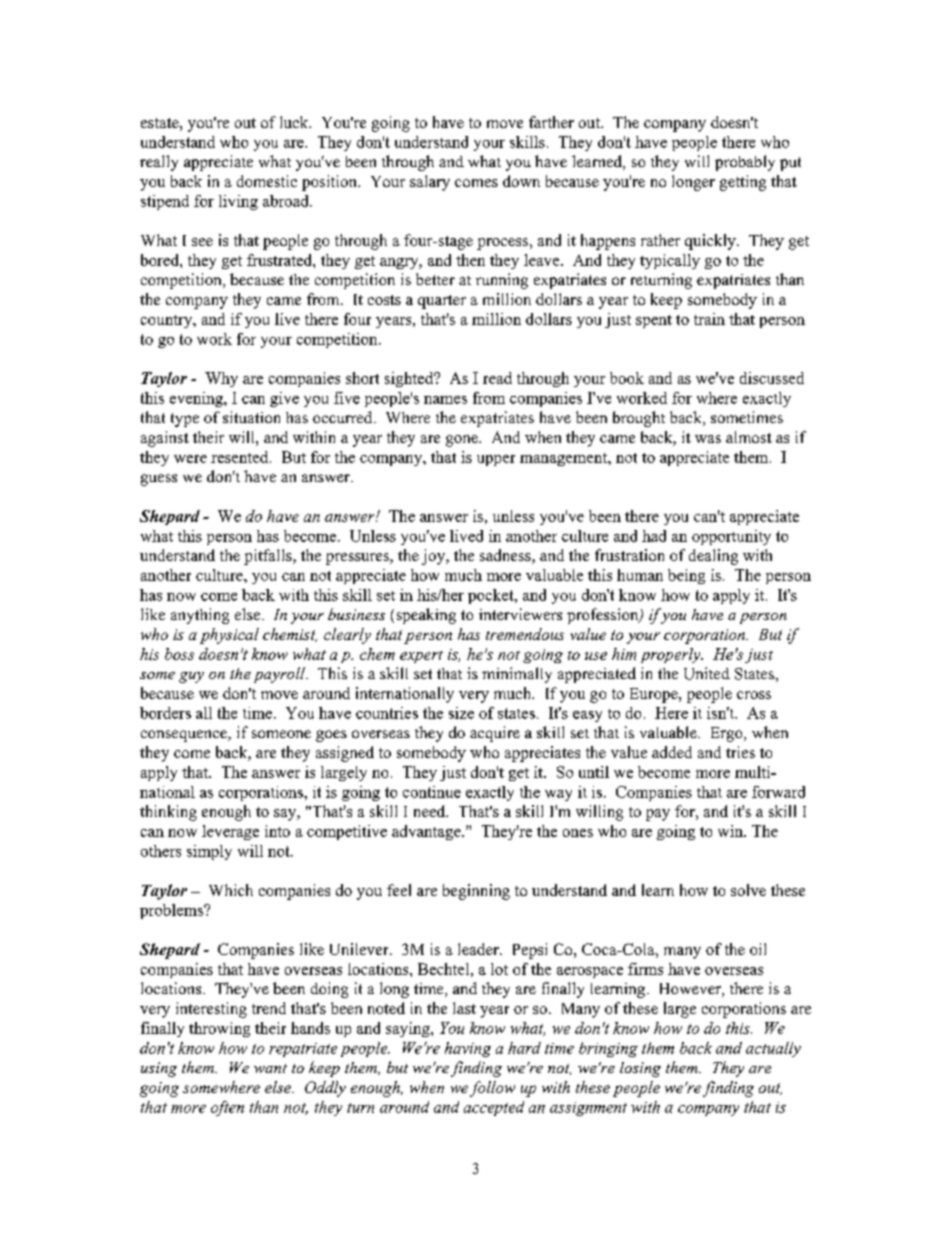 This screenshot has height=1233, width=952. What do you see at coordinates (185, 736) in the screenshot?
I see `consequence` at bounding box center [185, 736].
